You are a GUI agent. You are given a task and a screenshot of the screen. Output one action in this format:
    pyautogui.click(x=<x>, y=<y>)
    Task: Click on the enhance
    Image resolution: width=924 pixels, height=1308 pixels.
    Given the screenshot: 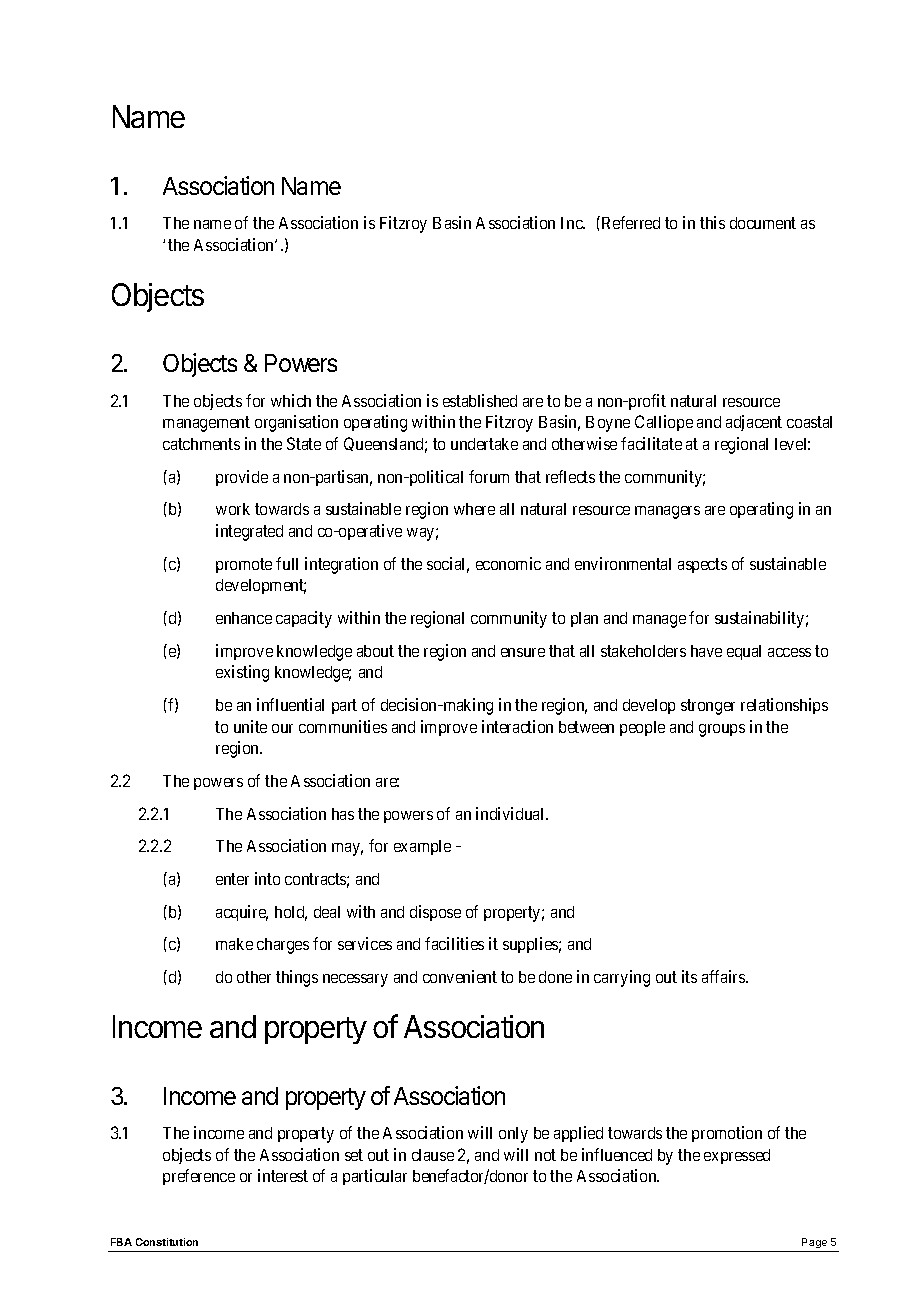 What is the action you would take?
    pyautogui.click(x=244, y=618)
